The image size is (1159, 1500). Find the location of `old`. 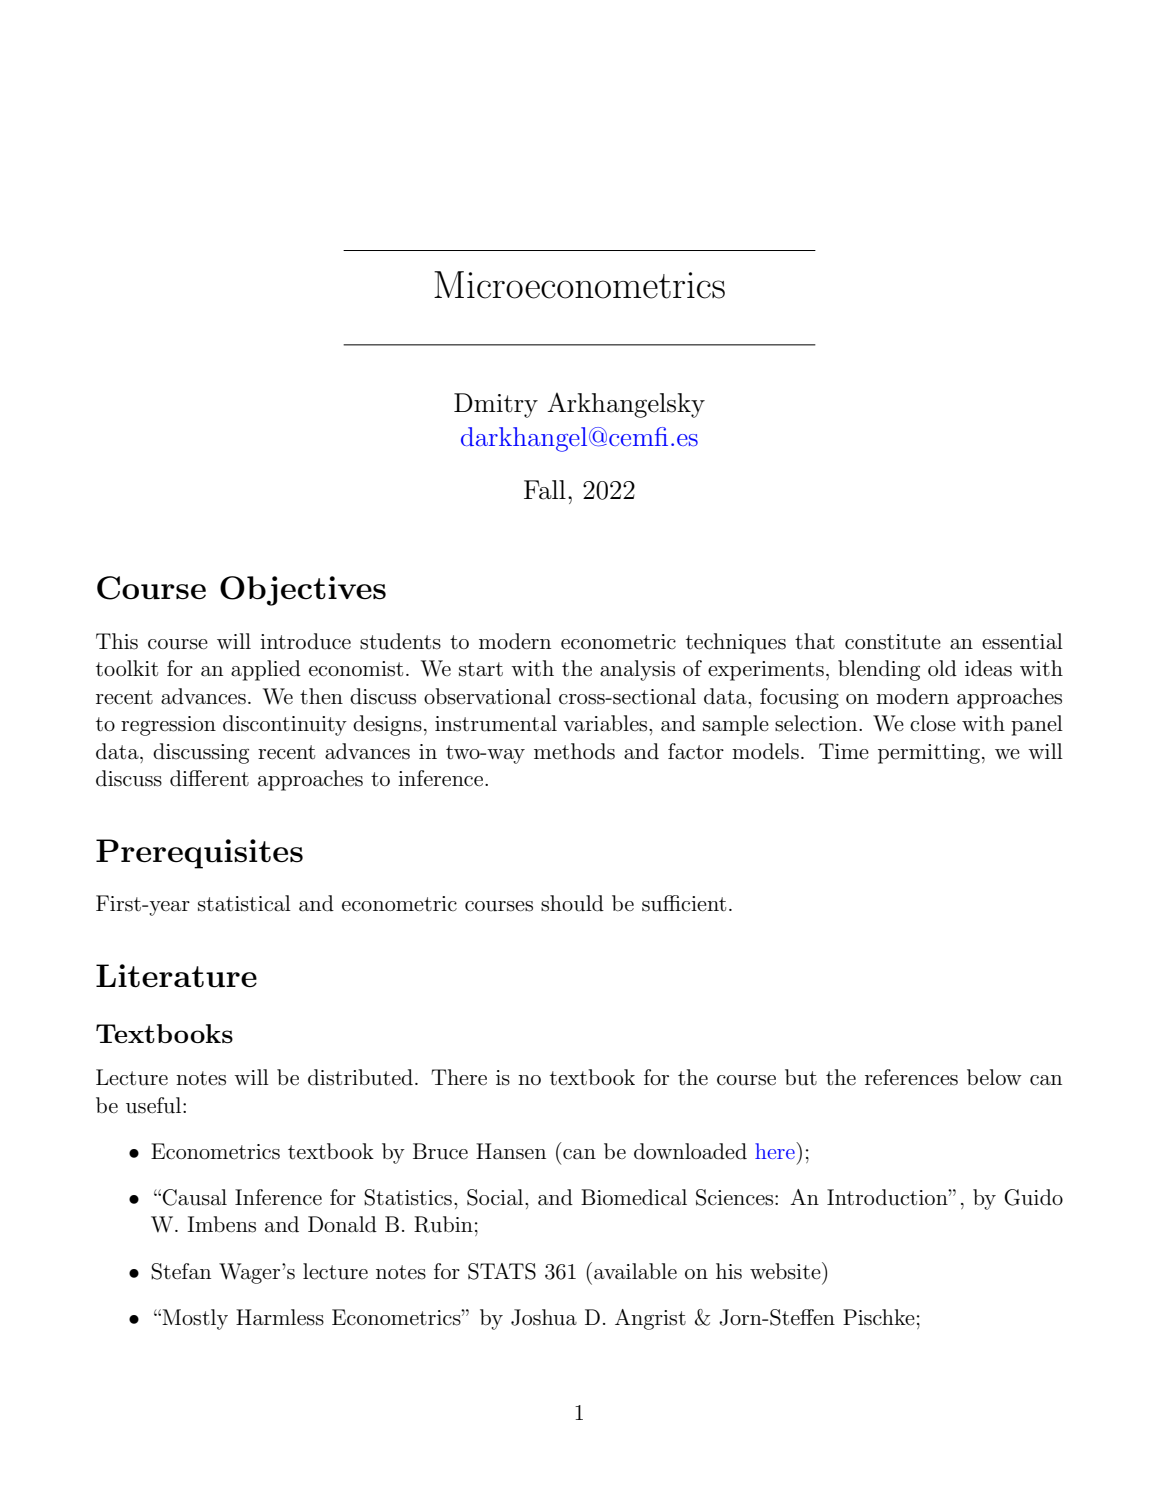

old is located at coordinates (942, 668).
